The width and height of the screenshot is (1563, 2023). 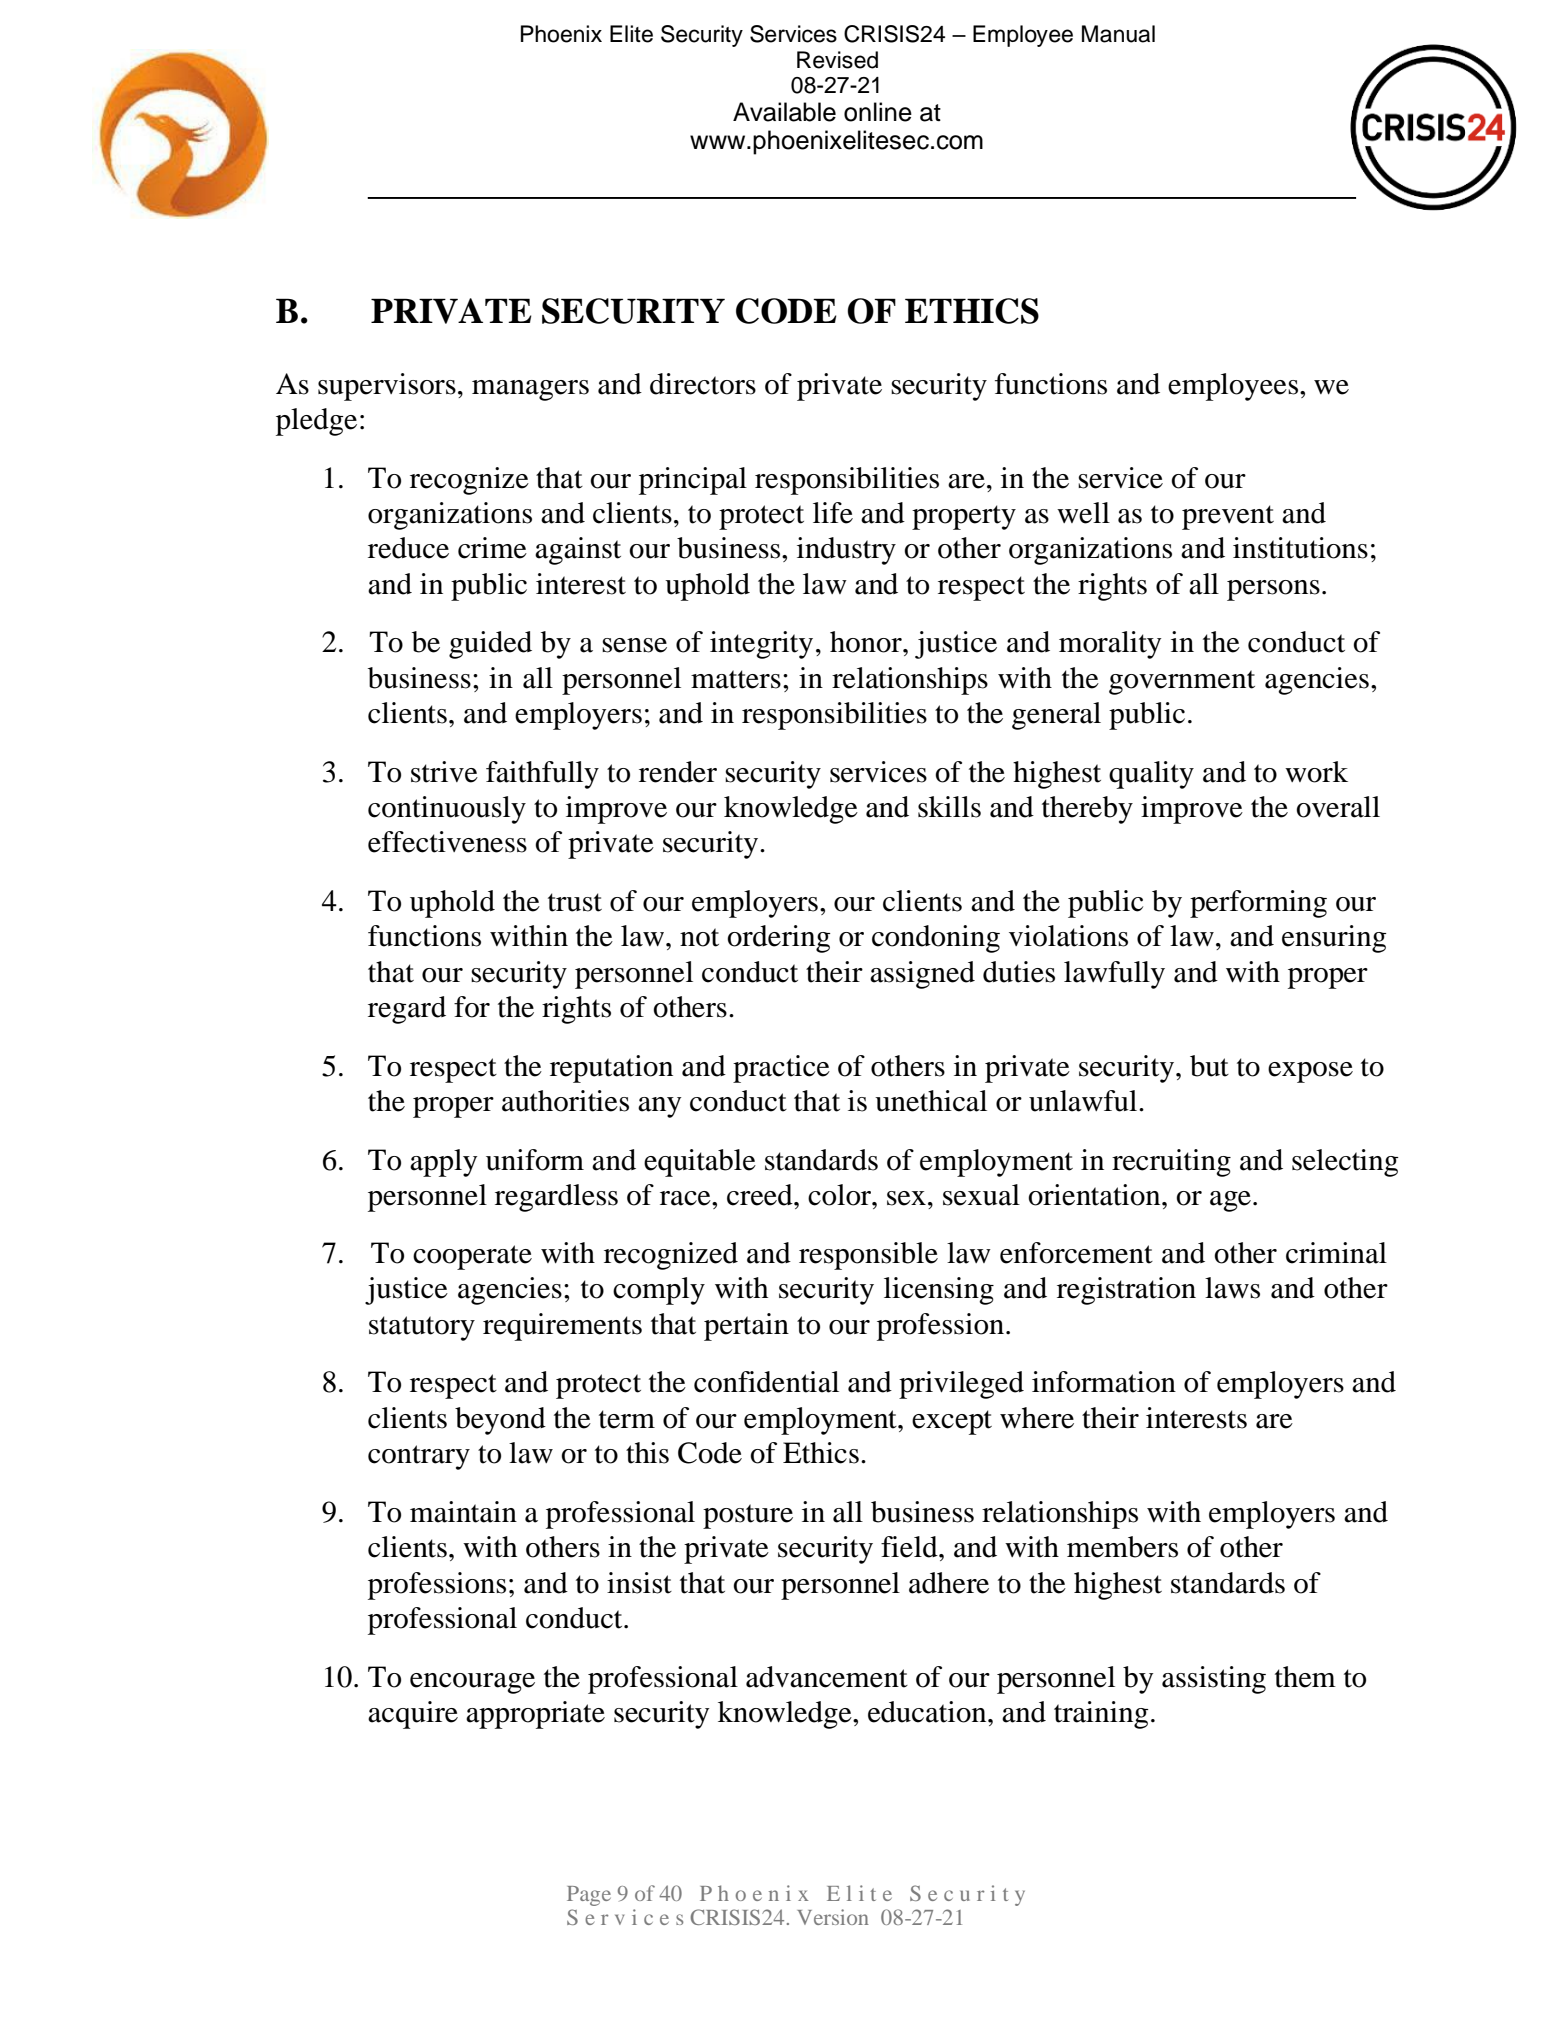 I want to click on color, so click(x=840, y=1195).
